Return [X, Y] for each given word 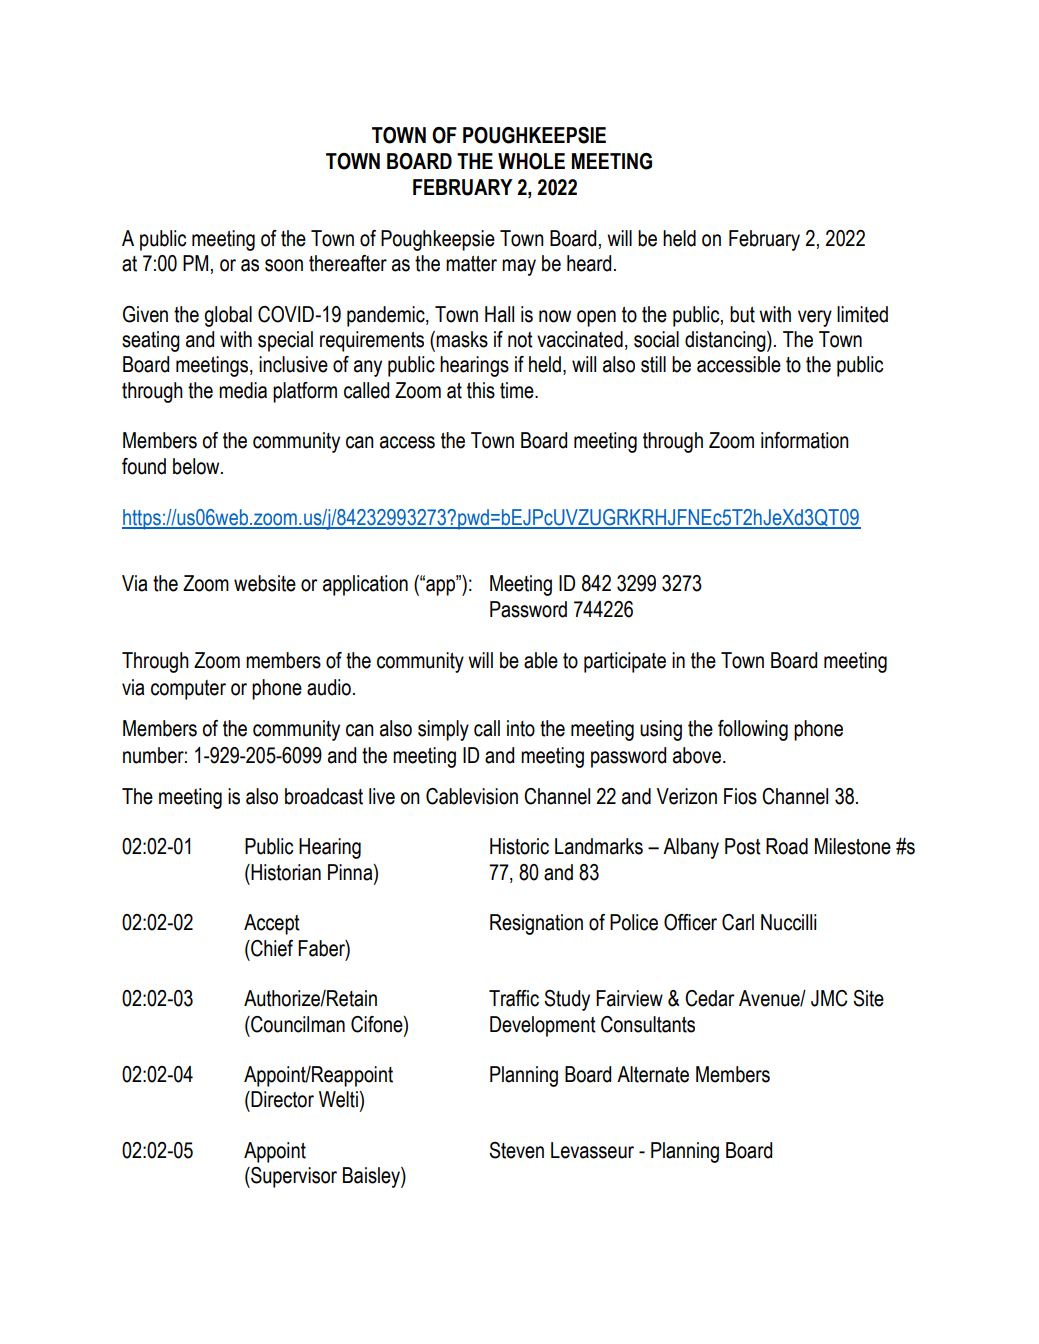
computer [188, 690]
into [521, 728]
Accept [272, 924]
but [742, 314]
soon [284, 265]
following [753, 730]
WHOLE [531, 161]
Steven [516, 1150]
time [518, 390]
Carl [738, 922]
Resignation [536, 924]
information [805, 440]
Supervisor [293, 1177]
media [243, 390]
